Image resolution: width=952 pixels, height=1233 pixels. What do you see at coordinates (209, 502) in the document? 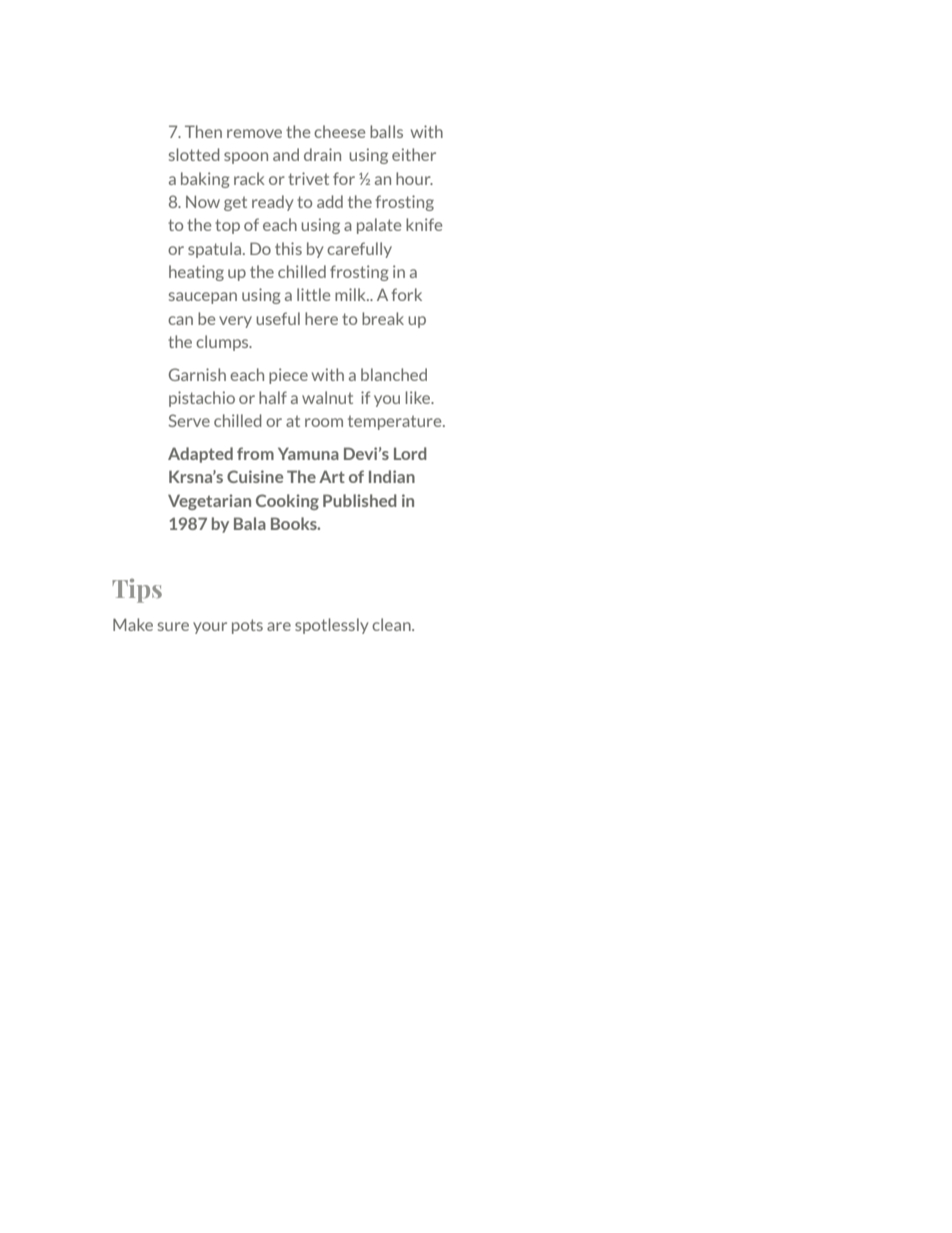
I see `Vegetarian` at bounding box center [209, 502].
